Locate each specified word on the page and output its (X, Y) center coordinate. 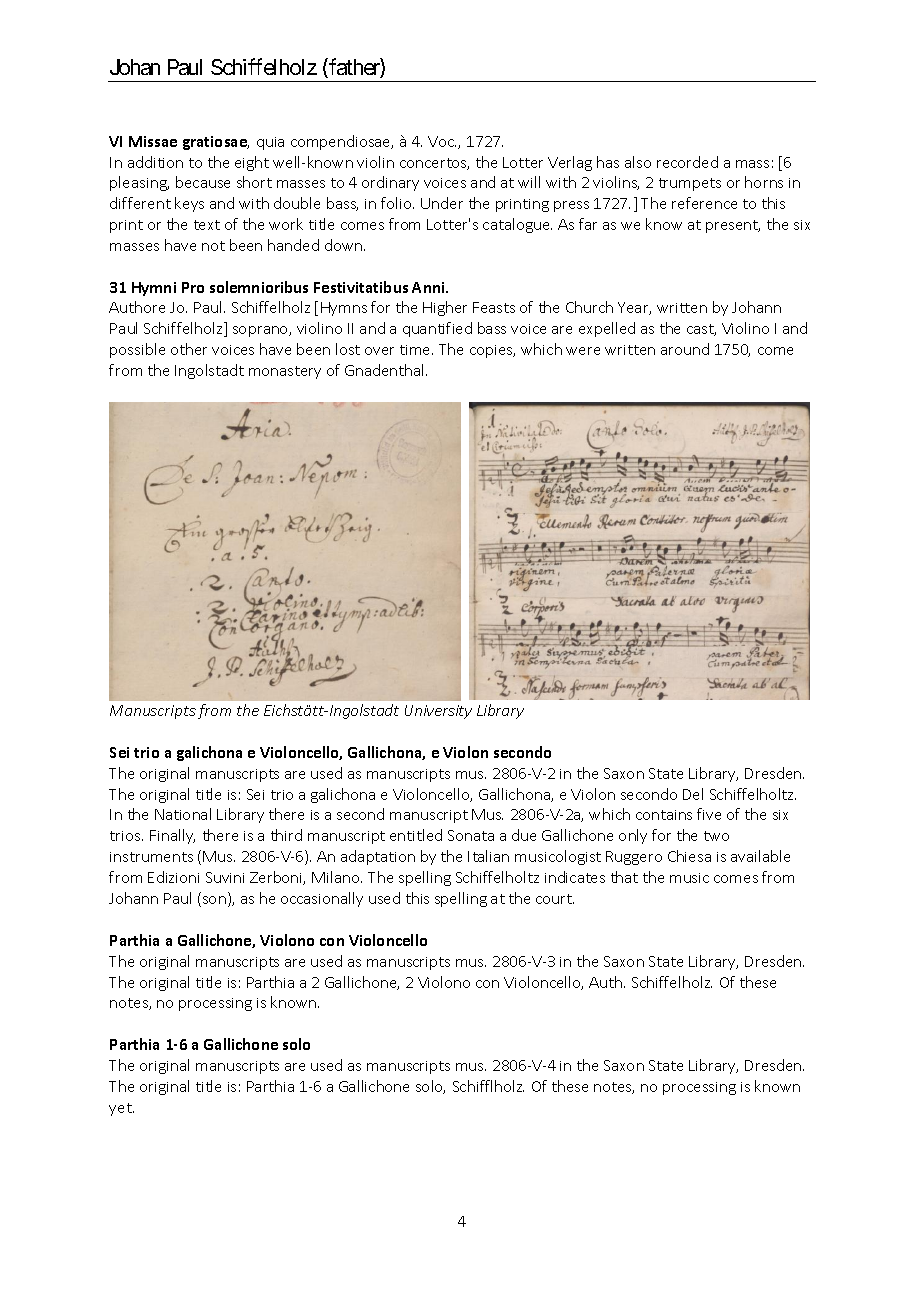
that (624, 877)
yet (121, 1109)
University (438, 712)
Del (693, 794)
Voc (442, 141)
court (555, 899)
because (203, 182)
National (183, 814)
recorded (687, 162)
